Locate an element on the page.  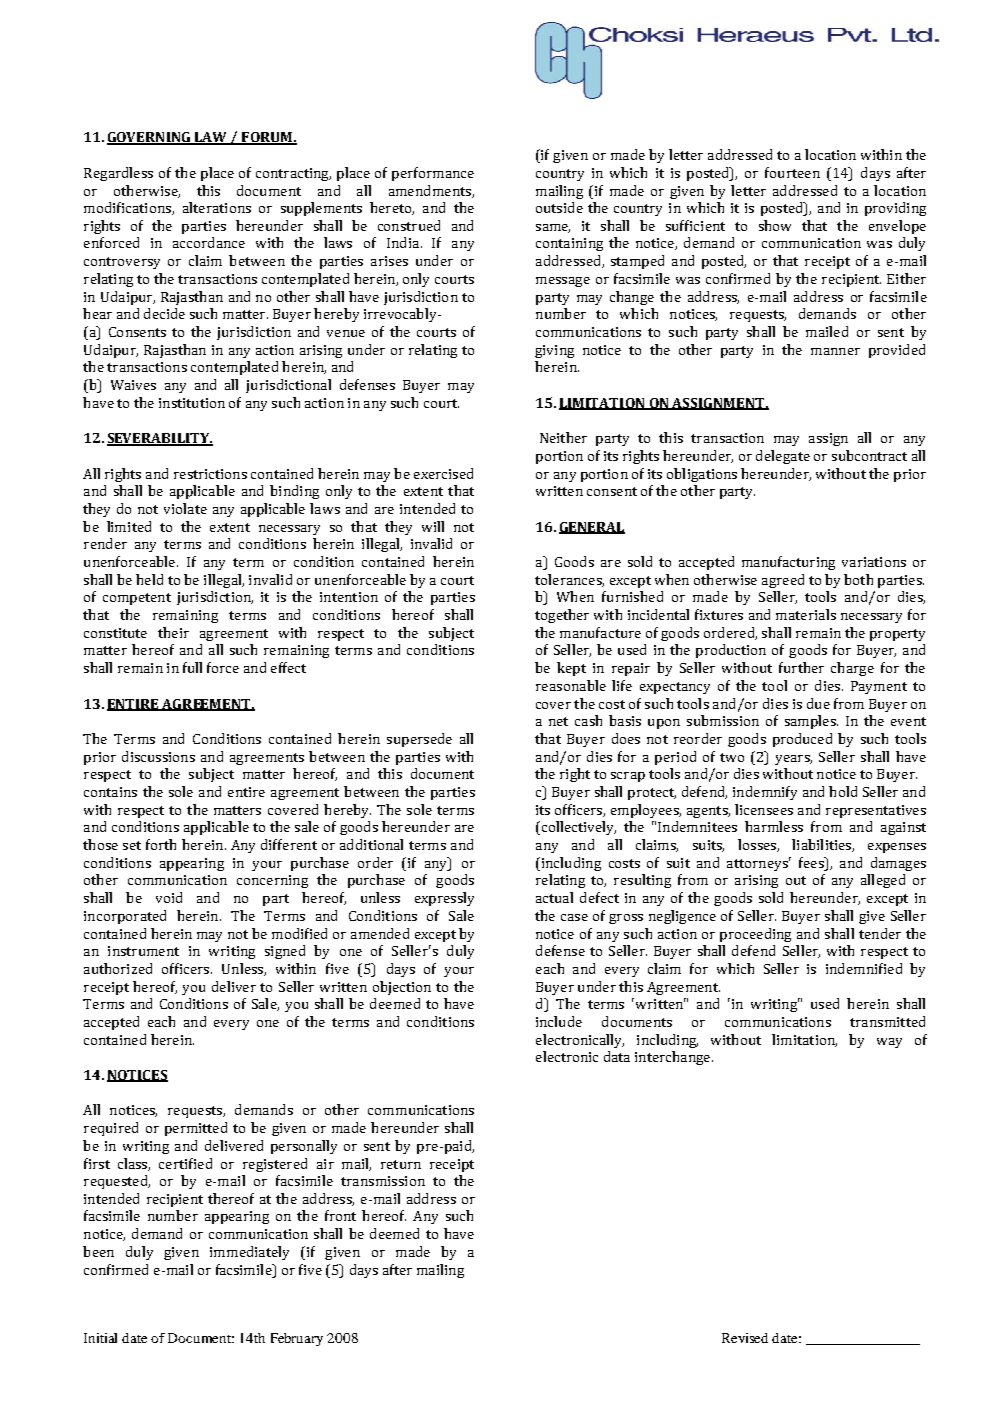
giving is located at coordinates (554, 351).
